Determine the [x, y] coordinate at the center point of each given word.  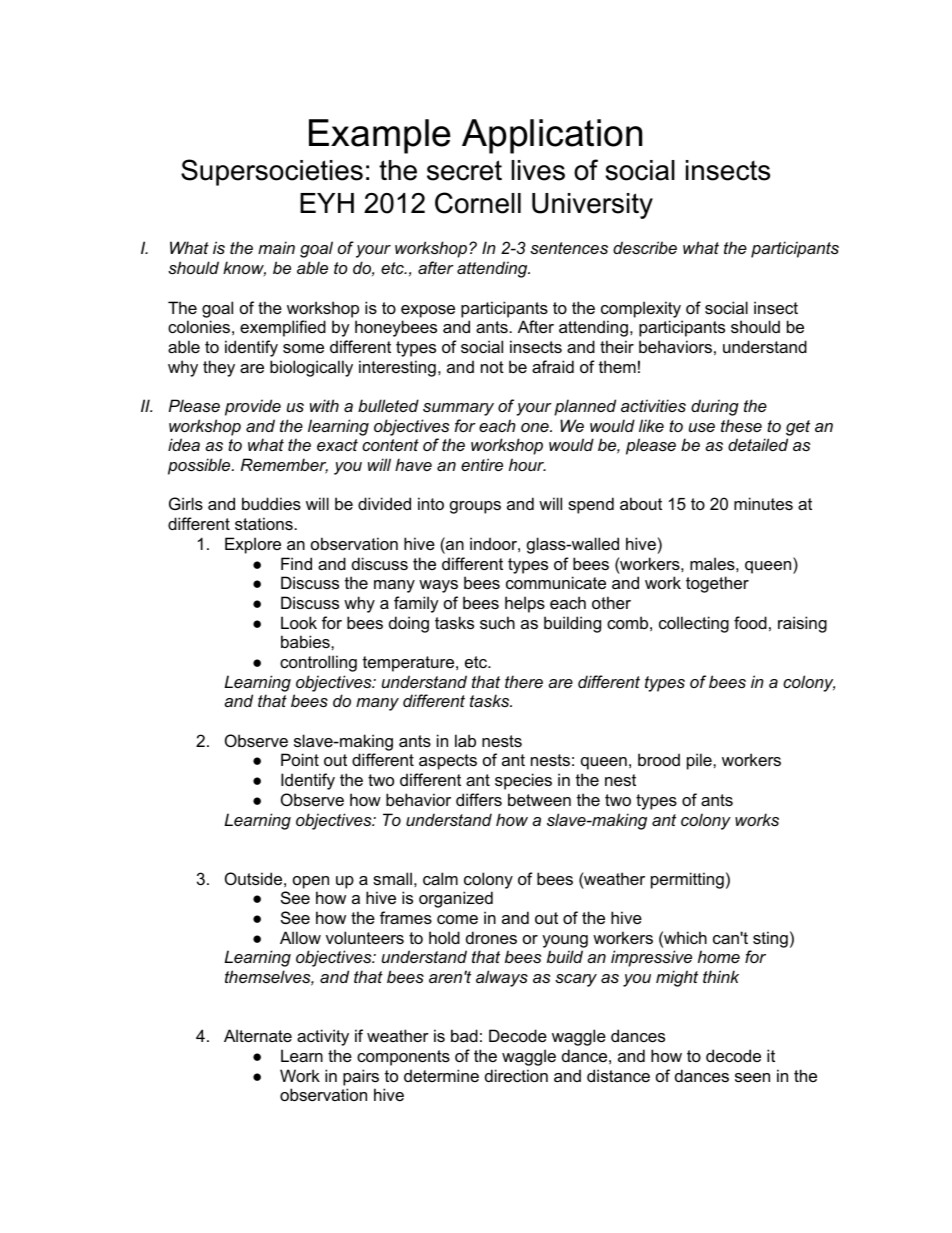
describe [645, 247]
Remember [284, 466]
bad [464, 1035]
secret [464, 170]
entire [482, 464]
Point [300, 759]
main [276, 247]
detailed [758, 444]
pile [700, 761]
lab [465, 740]
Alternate [258, 1035]
